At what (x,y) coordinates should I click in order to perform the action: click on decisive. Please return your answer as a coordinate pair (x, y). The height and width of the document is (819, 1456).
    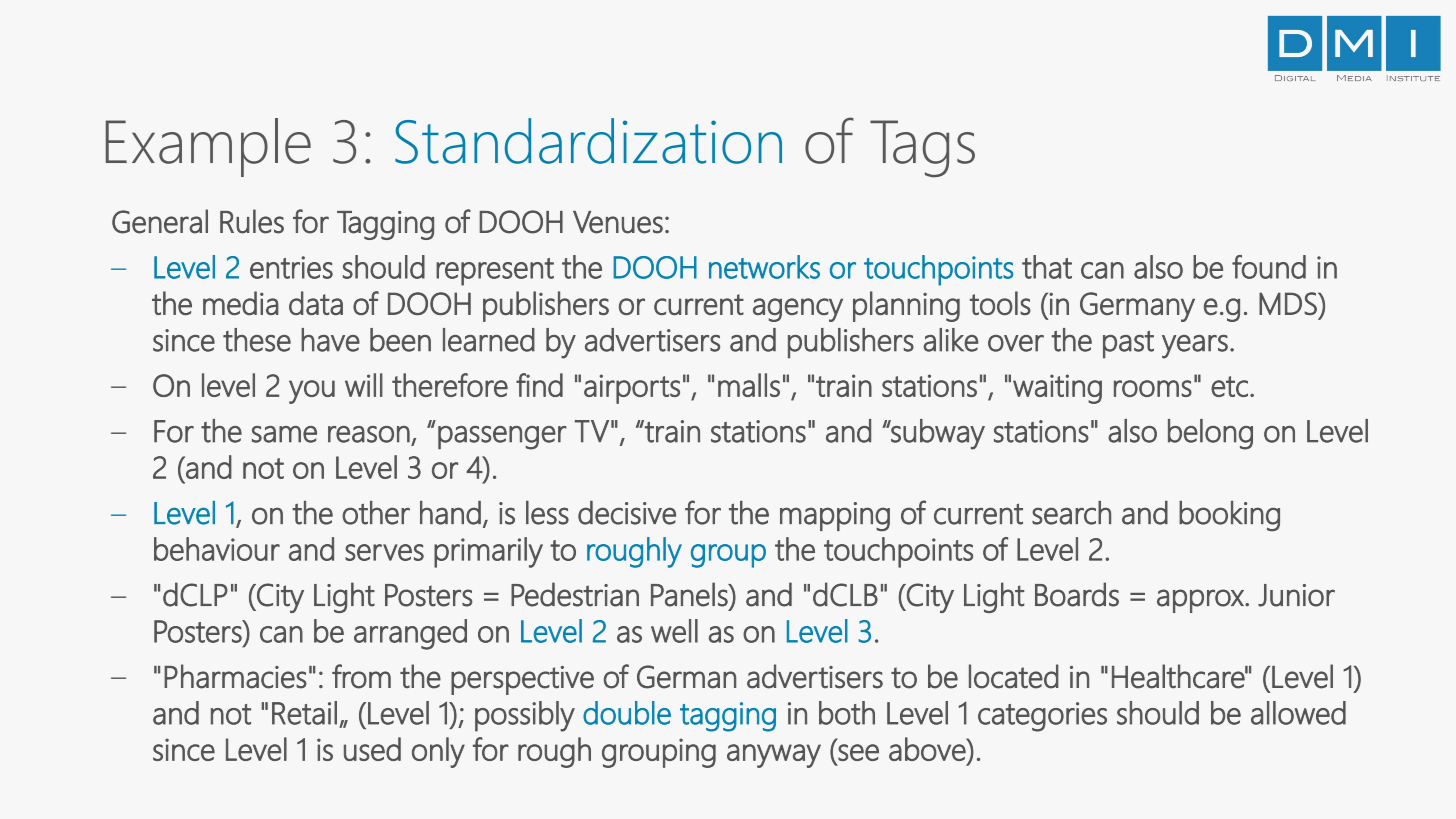
    Looking at the image, I should click on (627, 513).
